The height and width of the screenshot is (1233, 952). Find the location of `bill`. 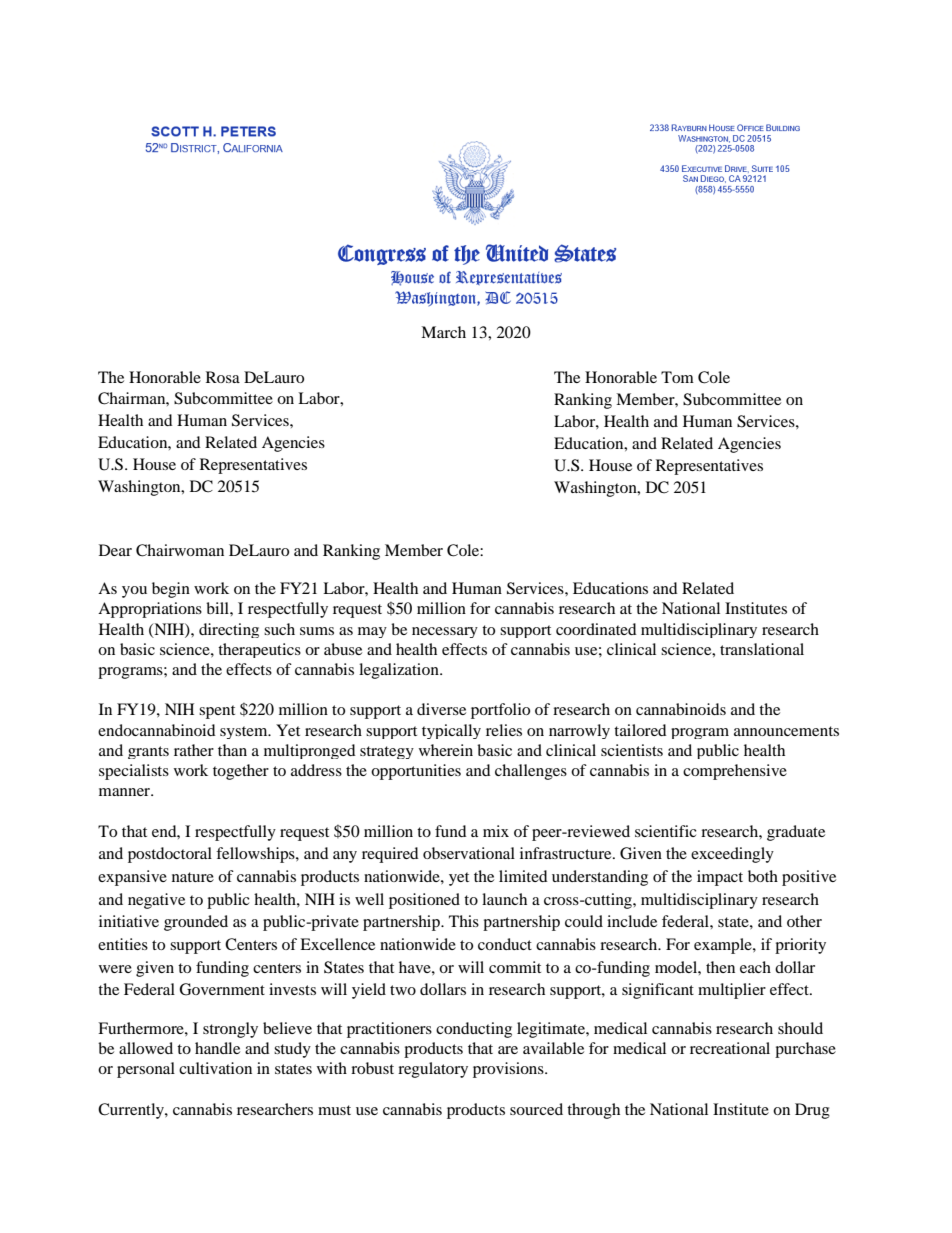

bill is located at coordinates (218, 608).
